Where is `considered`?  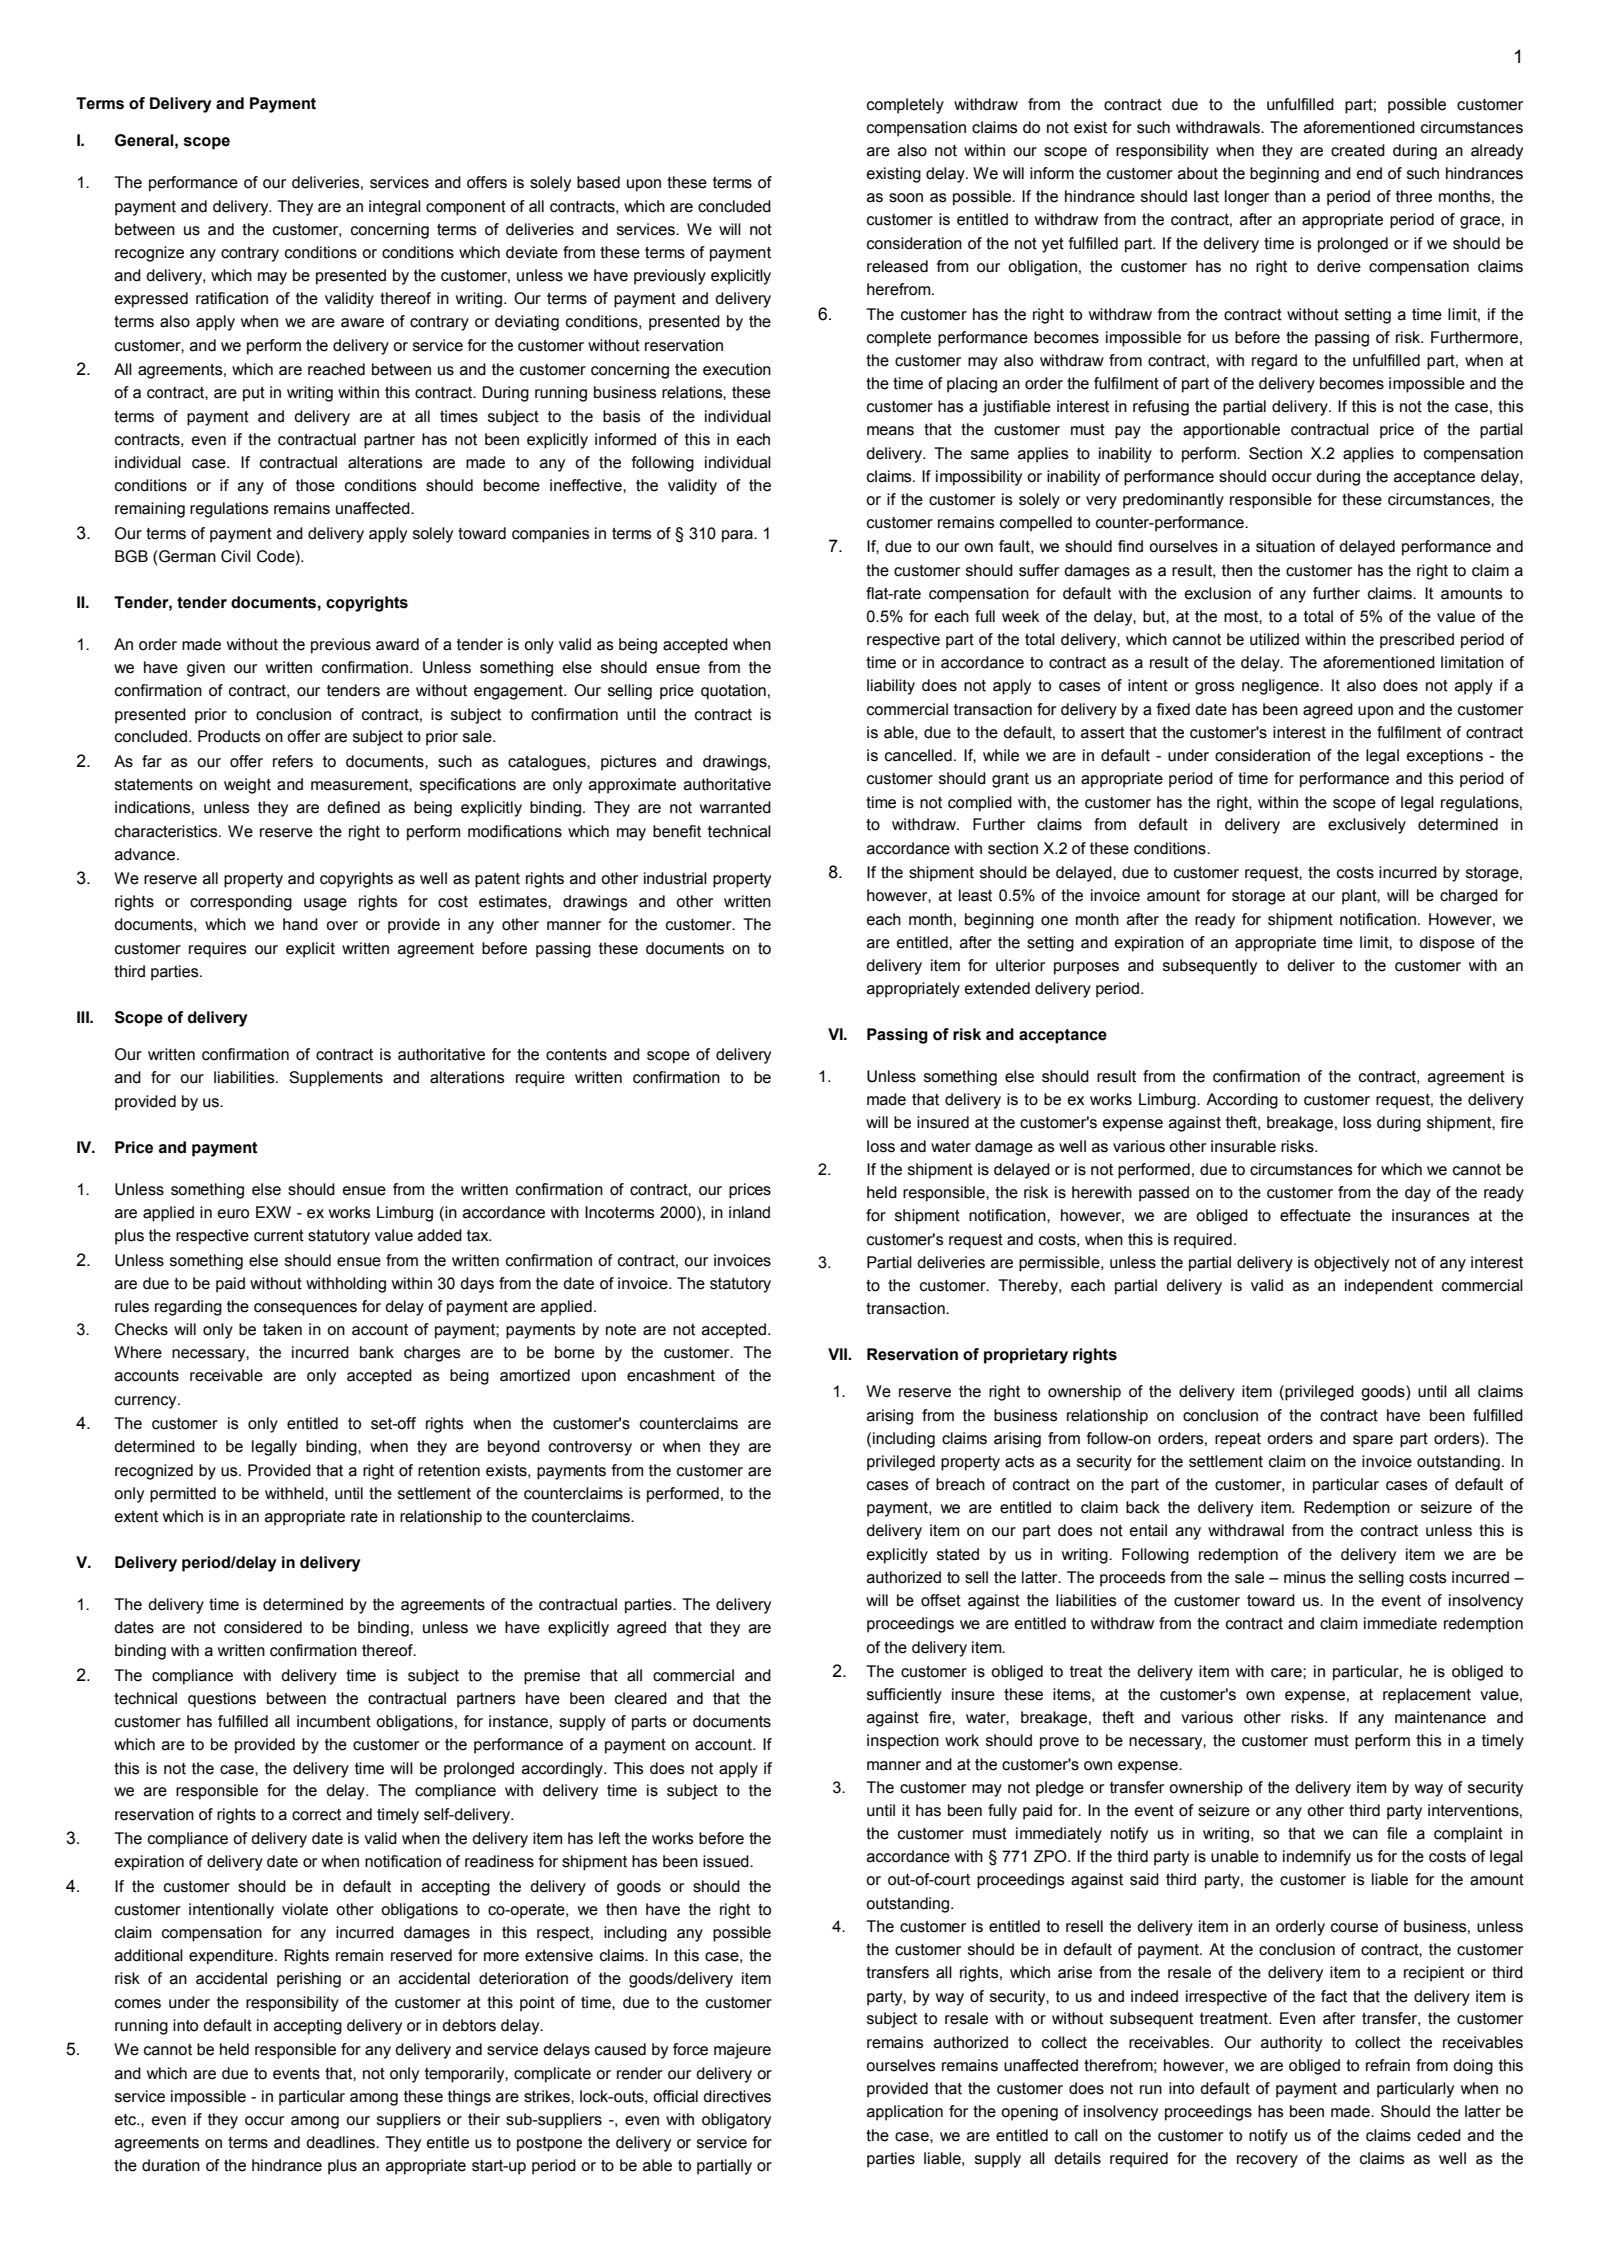 considered is located at coordinates (263, 1627).
